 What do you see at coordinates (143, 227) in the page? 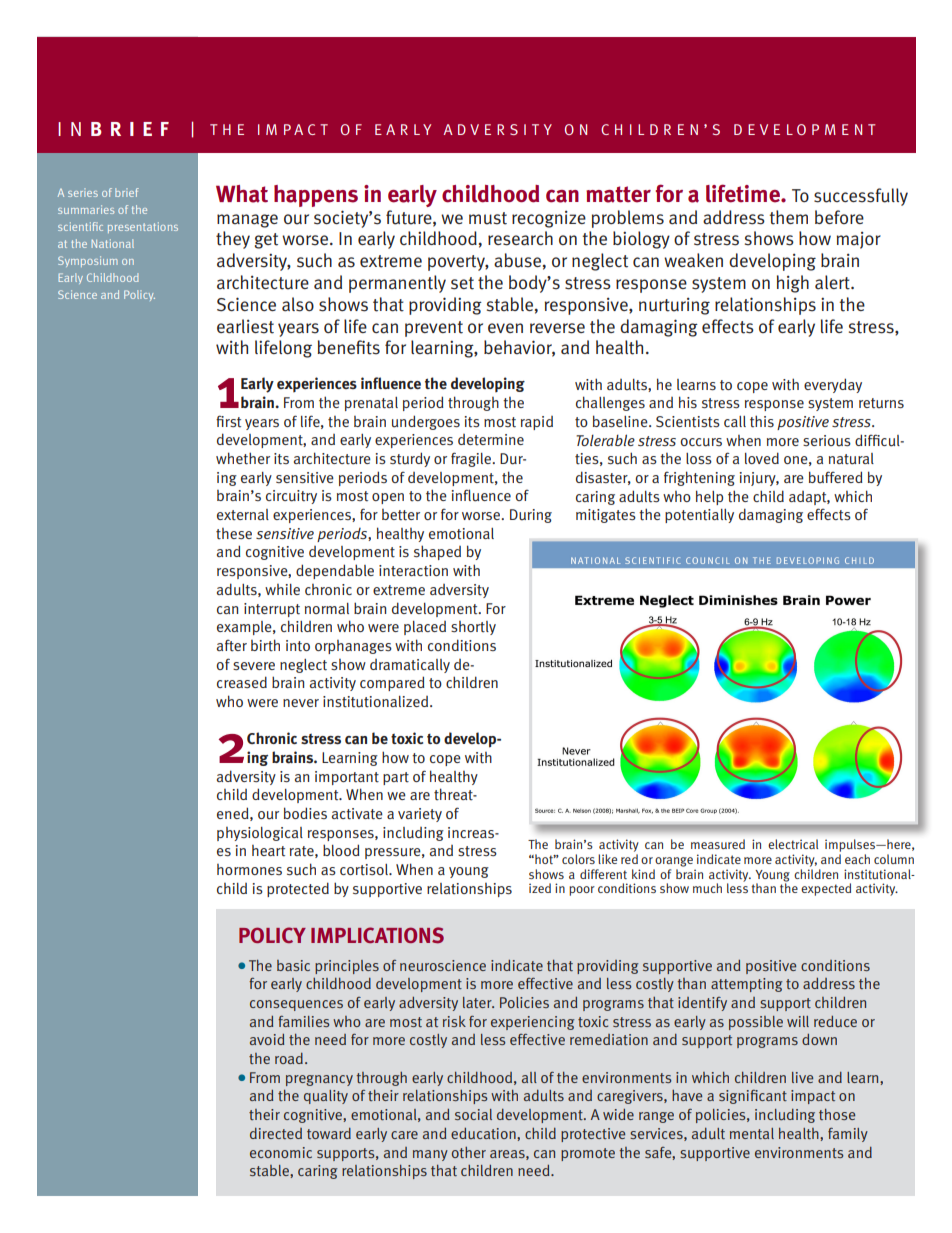
I see `presentations` at bounding box center [143, 227].
